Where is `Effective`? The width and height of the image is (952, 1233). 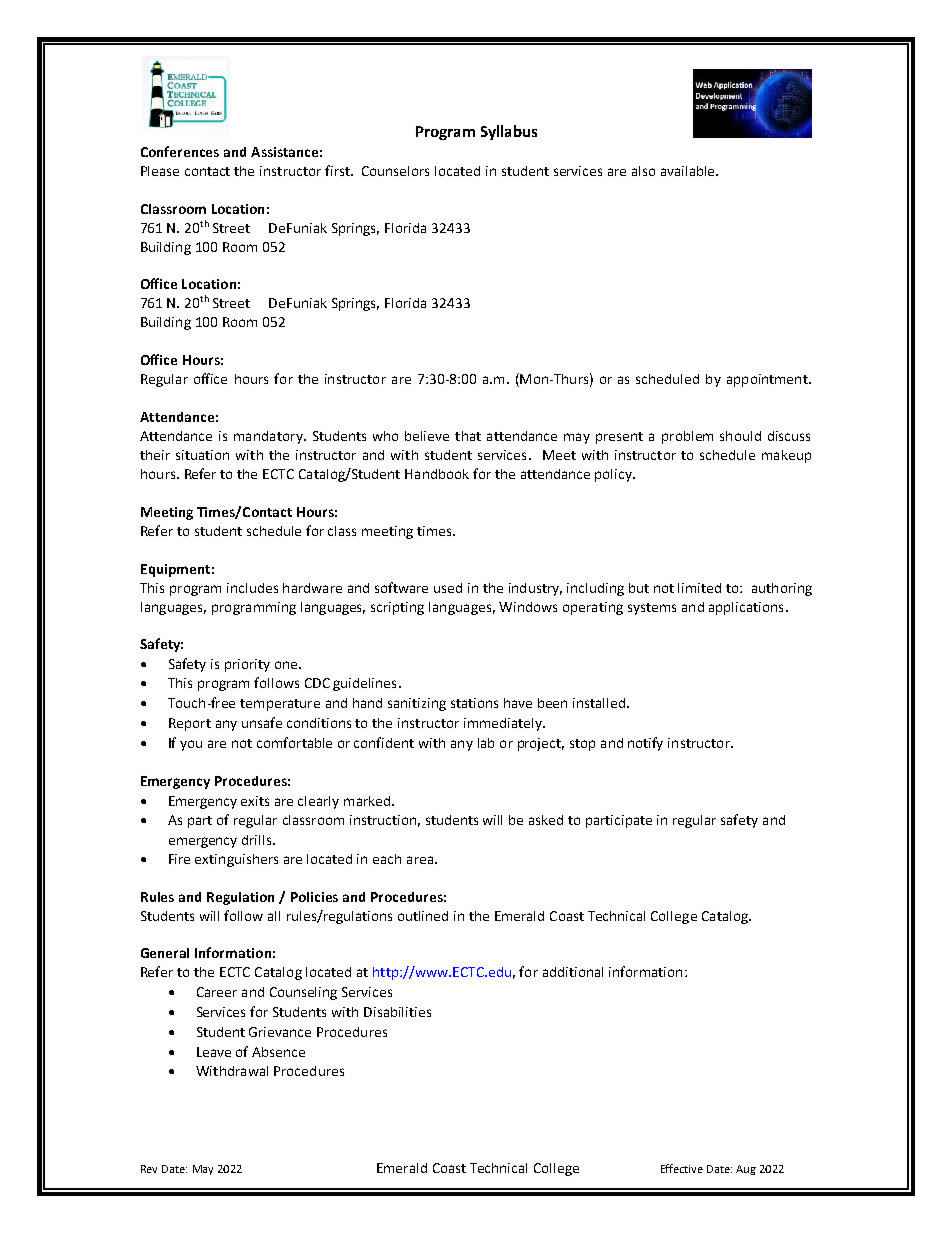
Effective is located at coordinates (682, 1168).
